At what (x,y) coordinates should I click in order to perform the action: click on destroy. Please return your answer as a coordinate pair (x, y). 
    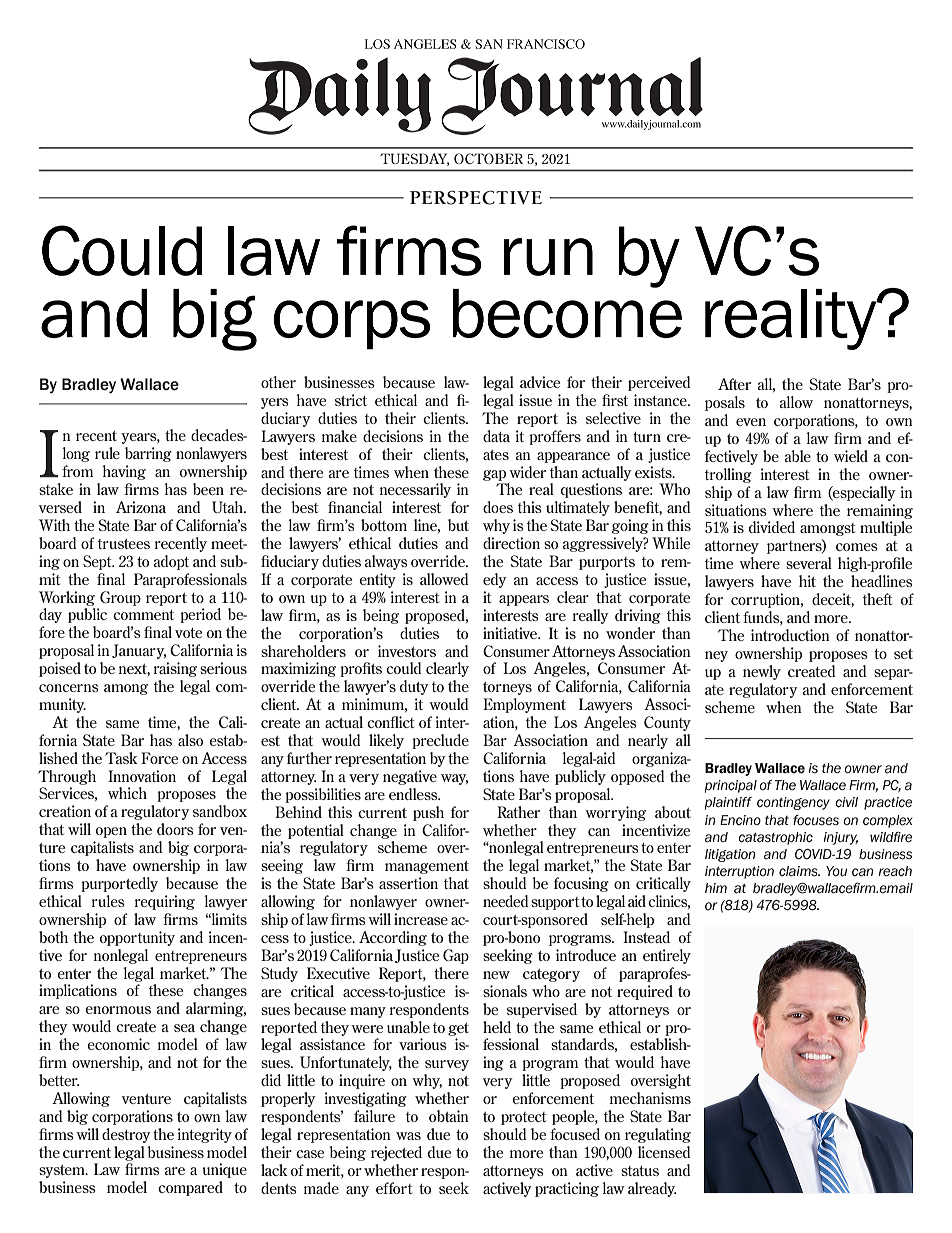
    Looking at the image, I should click on (126, 1135).
